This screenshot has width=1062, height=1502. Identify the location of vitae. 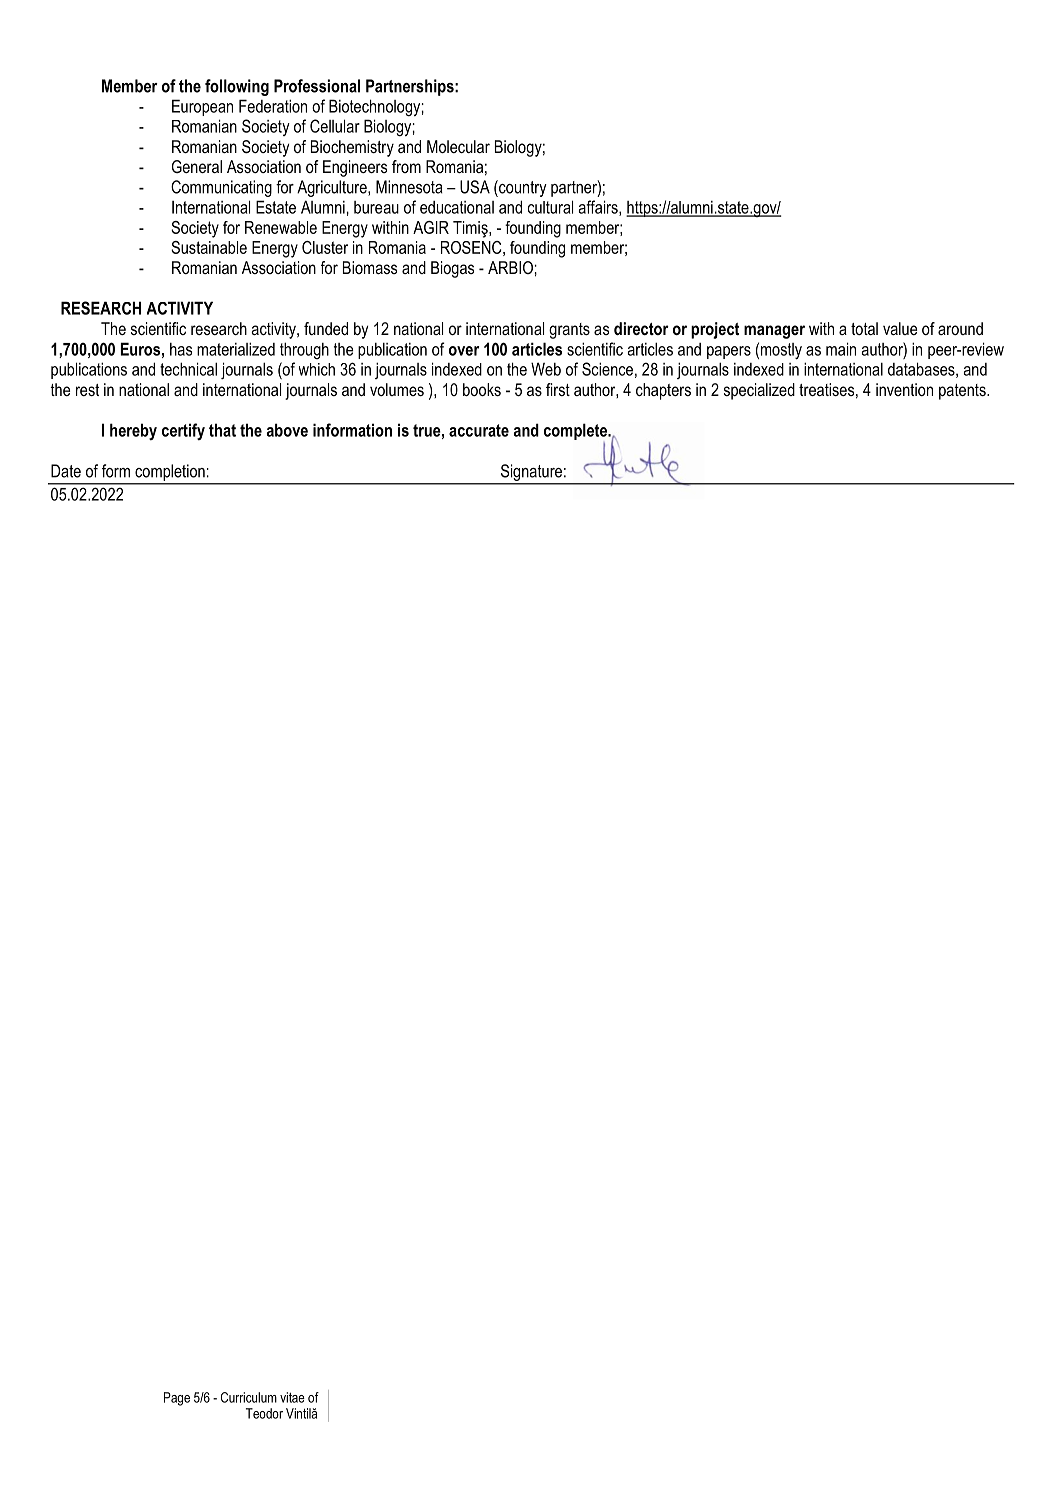
(292, 1397).
